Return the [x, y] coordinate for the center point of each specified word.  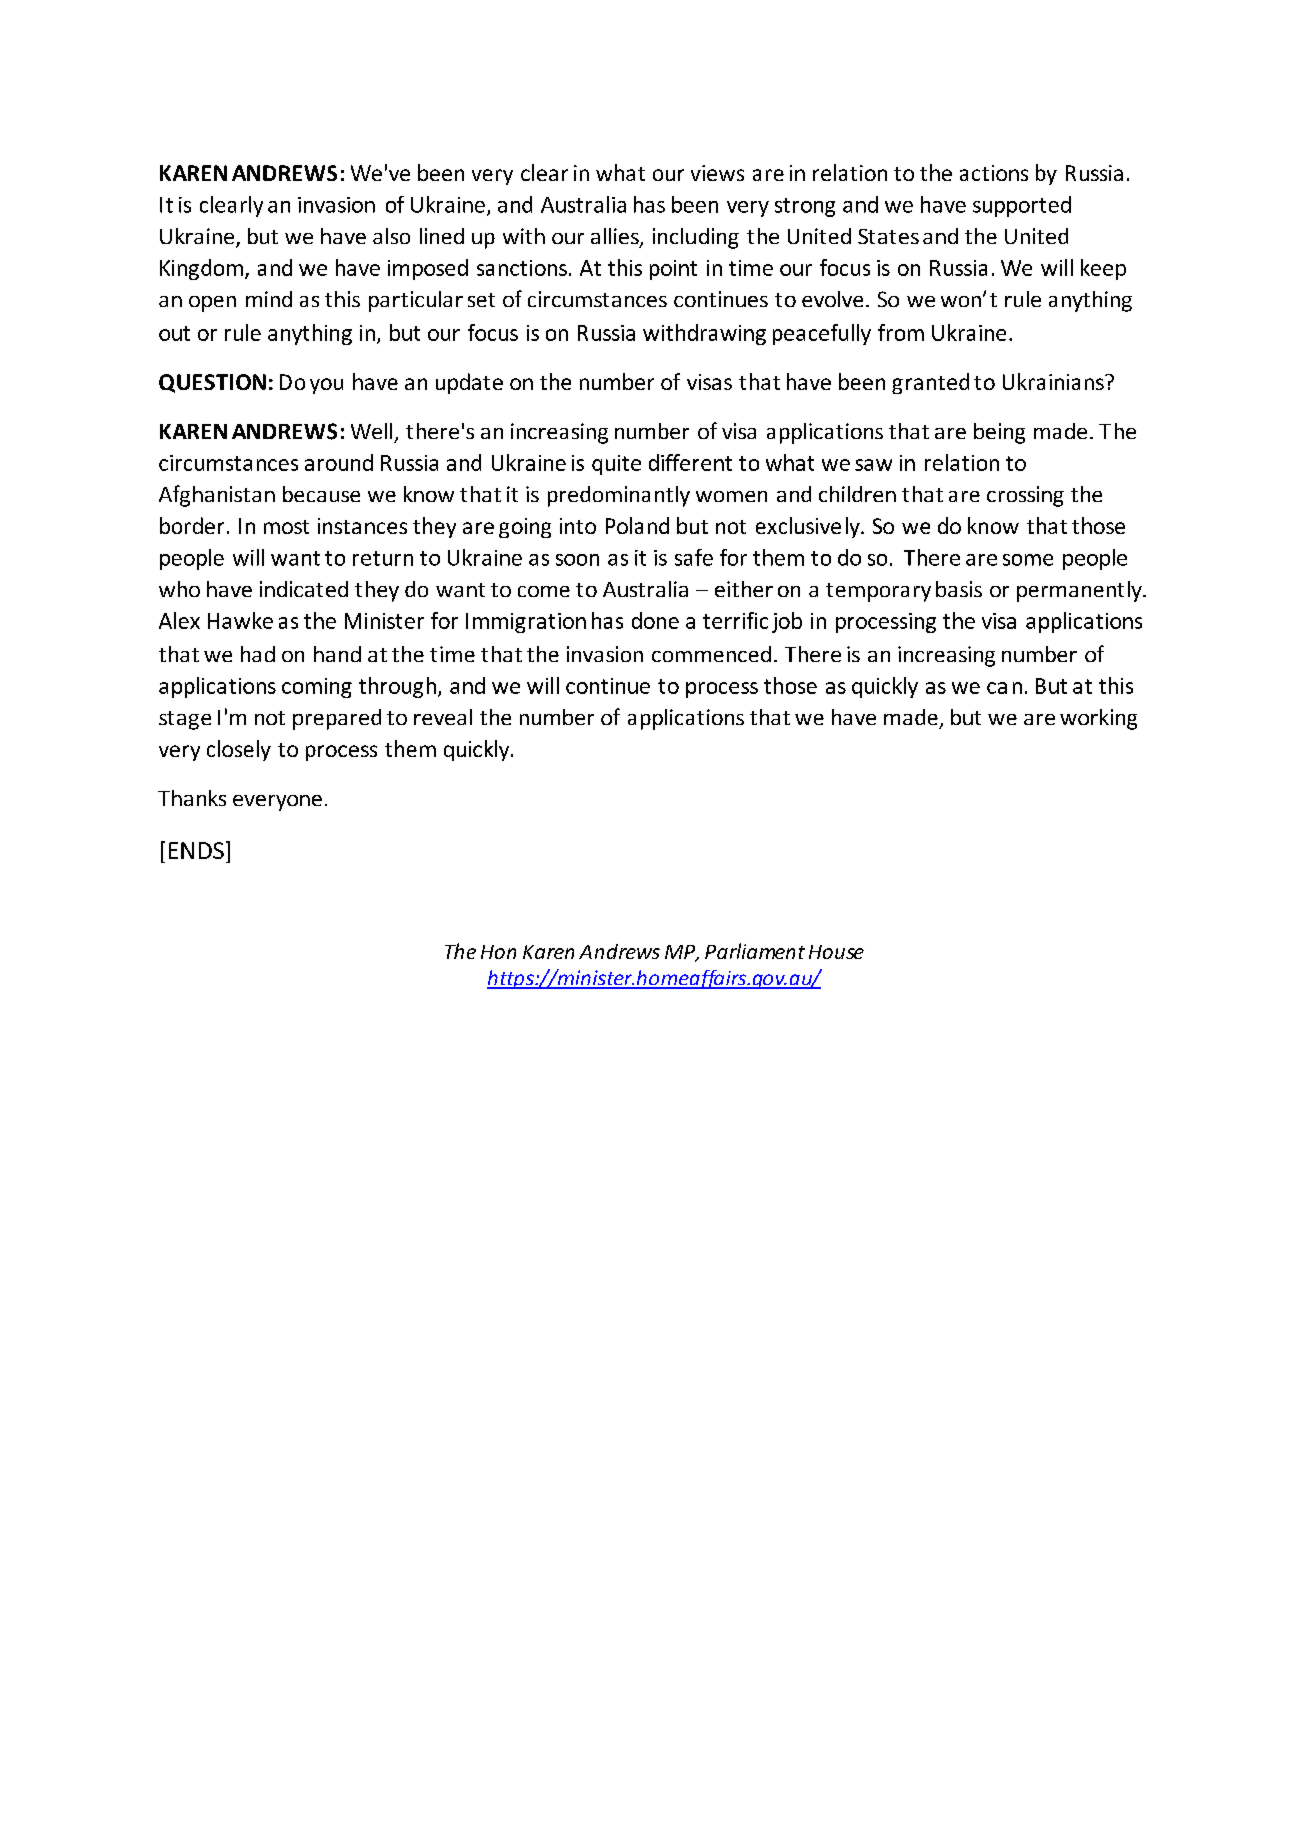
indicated [304, 589]
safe [694, 557]
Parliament [755, 951]
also [391, 236]
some [1028, 560]
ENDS [196, 850]
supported [1022, 206]
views [717, 173]
